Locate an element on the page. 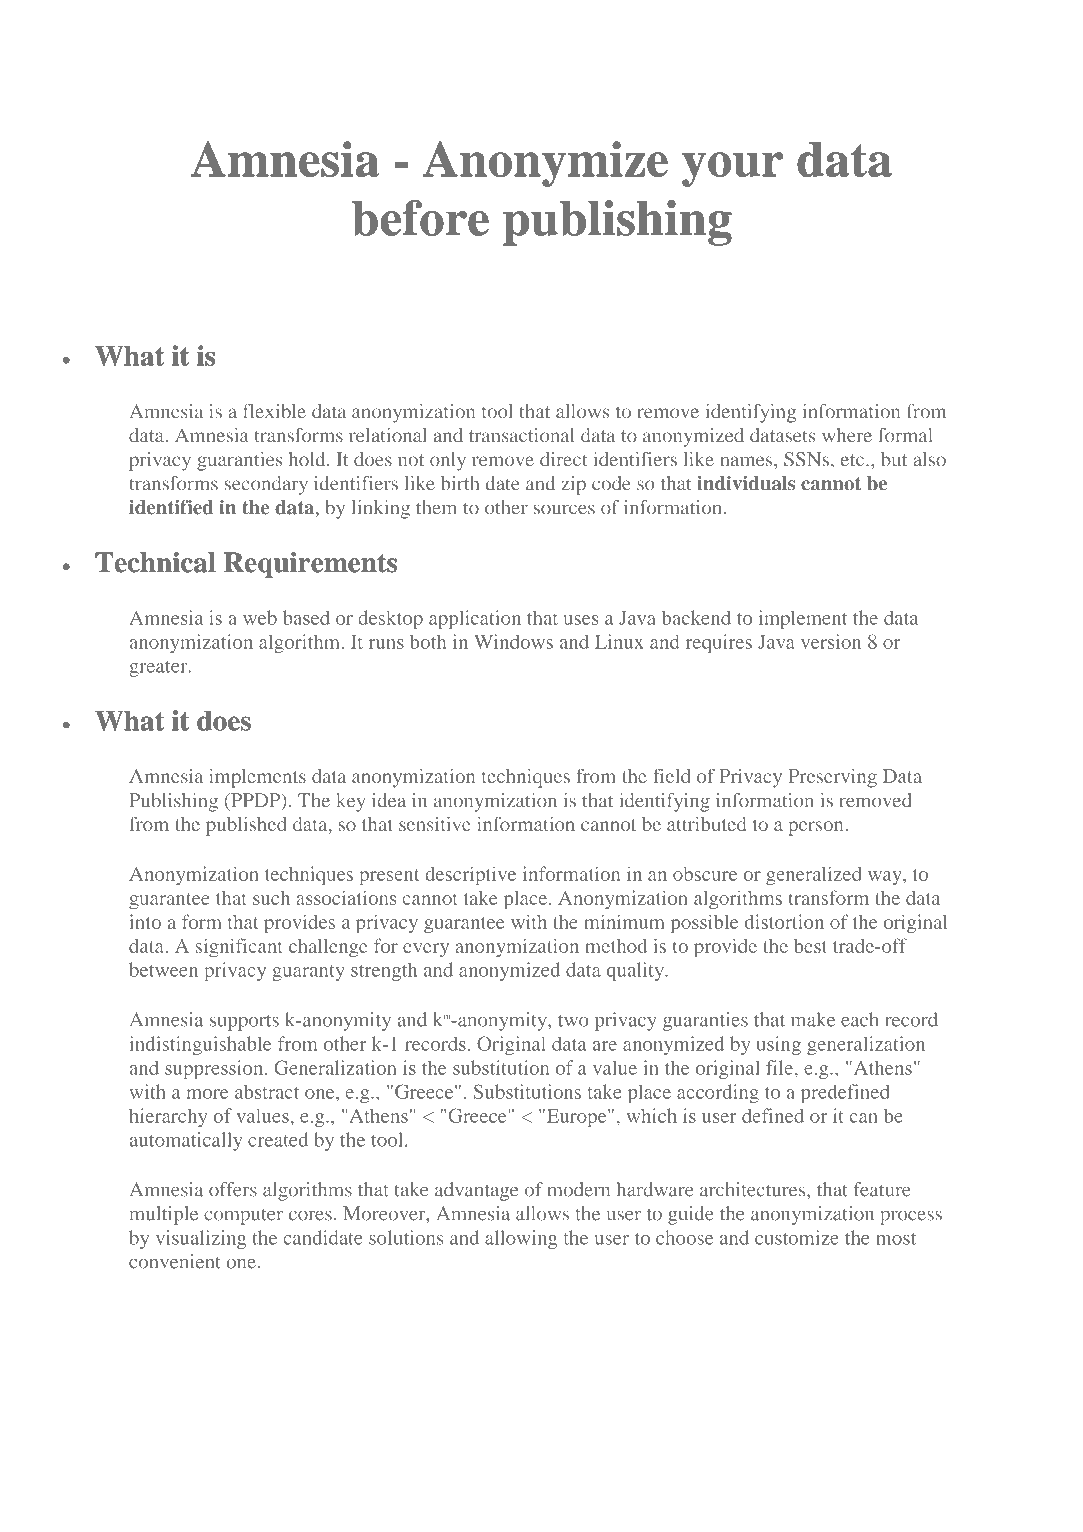 Image resolution: width=1083 pixels, height=1532 pixels. allowing is located at coordinates (521, 1239).
